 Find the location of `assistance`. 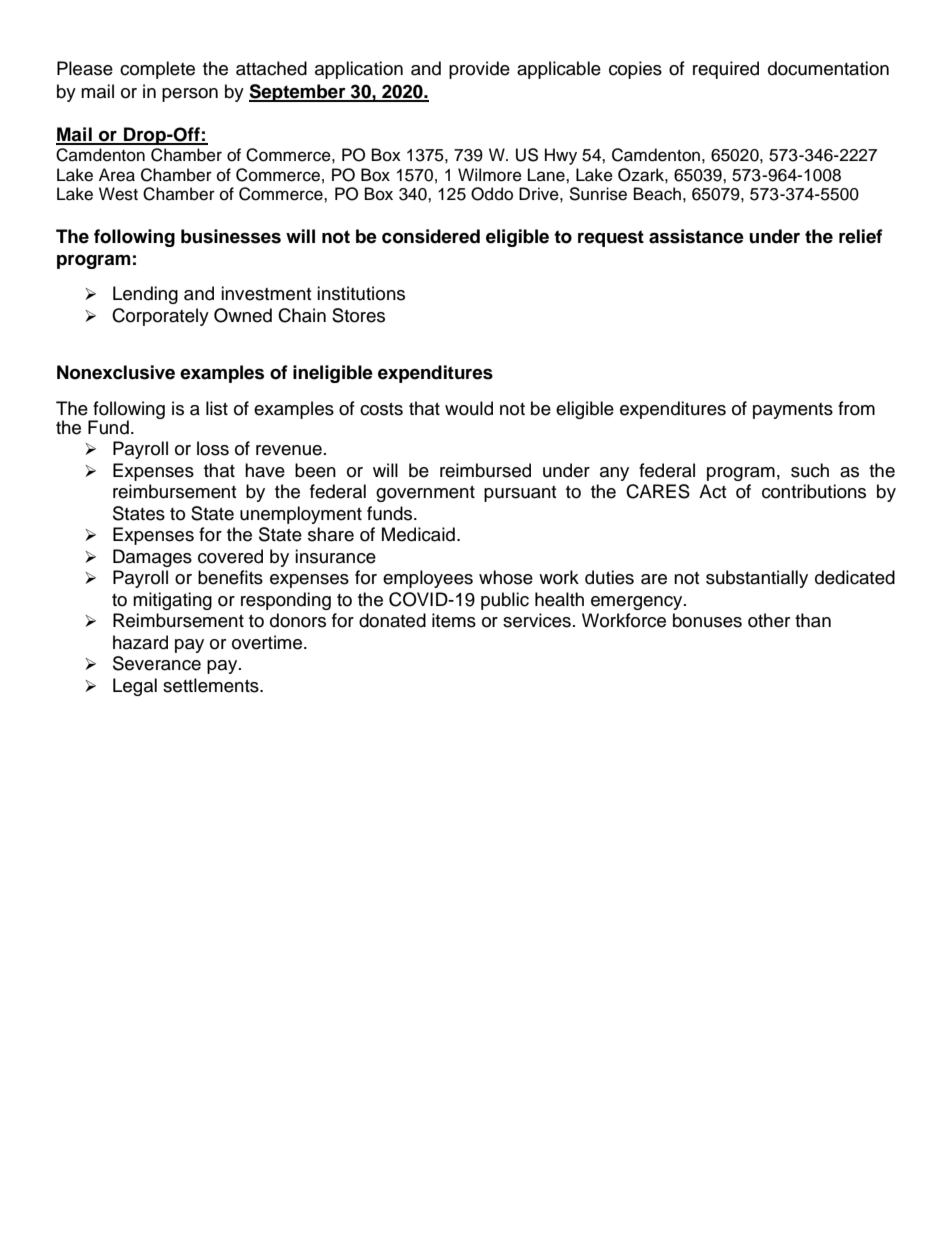

assistance is located at coordinates (696, 236).
